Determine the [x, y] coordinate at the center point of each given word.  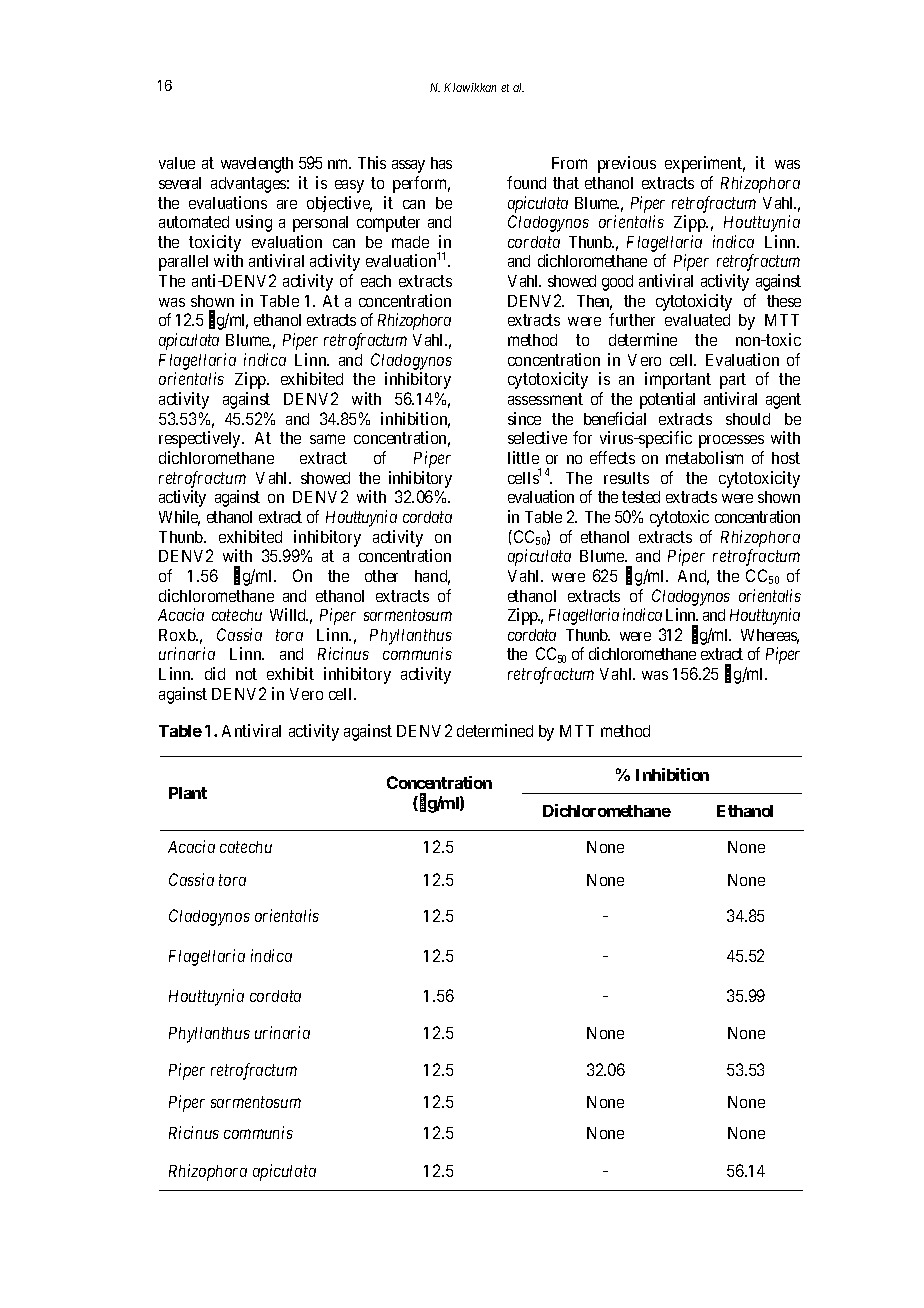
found [526, 182]
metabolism [704, 457]
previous [627, 164]
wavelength [257, 165]
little [523, 457]
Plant [188, 793]
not [246, 674]
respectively [201, 439]
